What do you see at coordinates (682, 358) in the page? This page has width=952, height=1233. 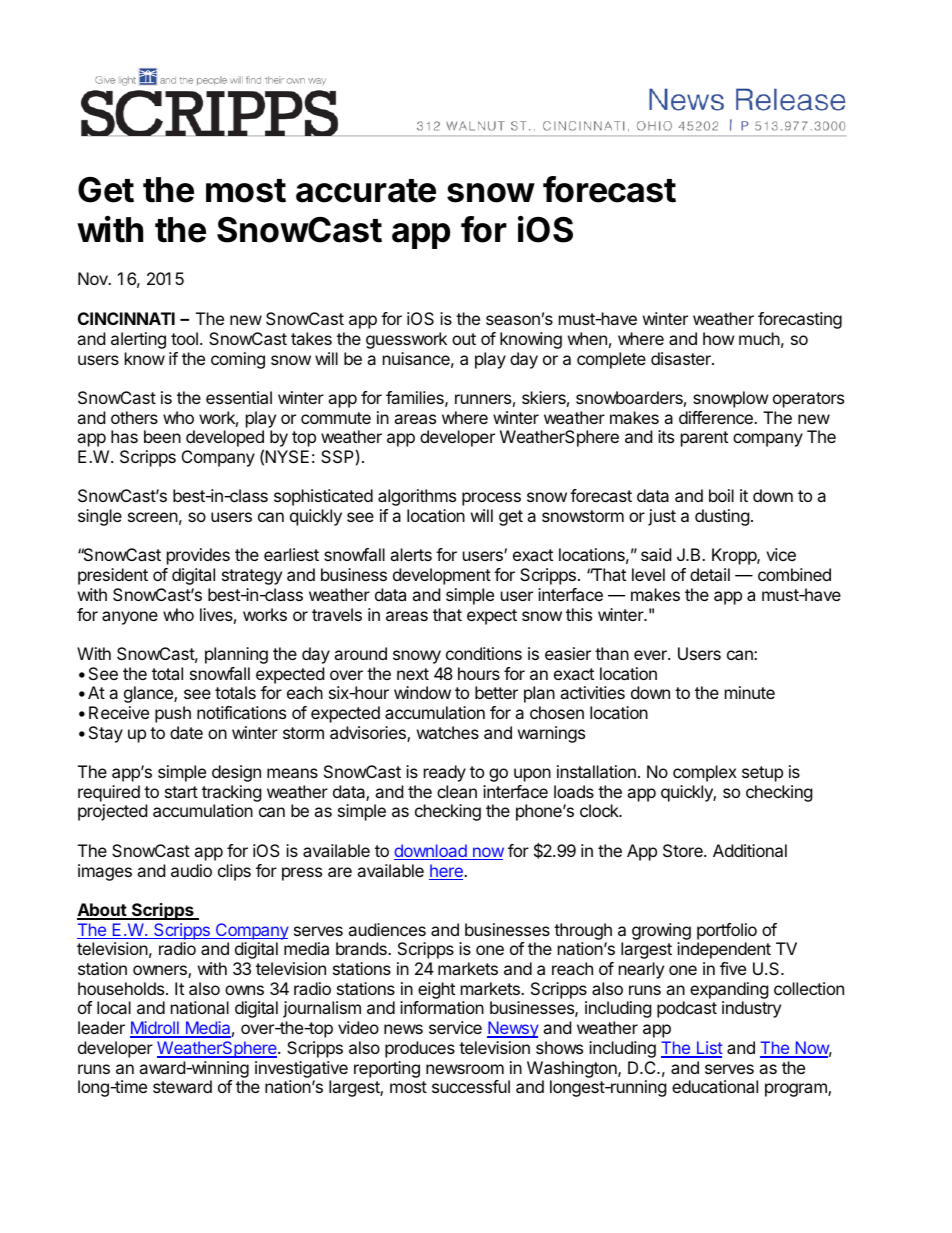 I see `disaster` at bounding box center [682, 358].
